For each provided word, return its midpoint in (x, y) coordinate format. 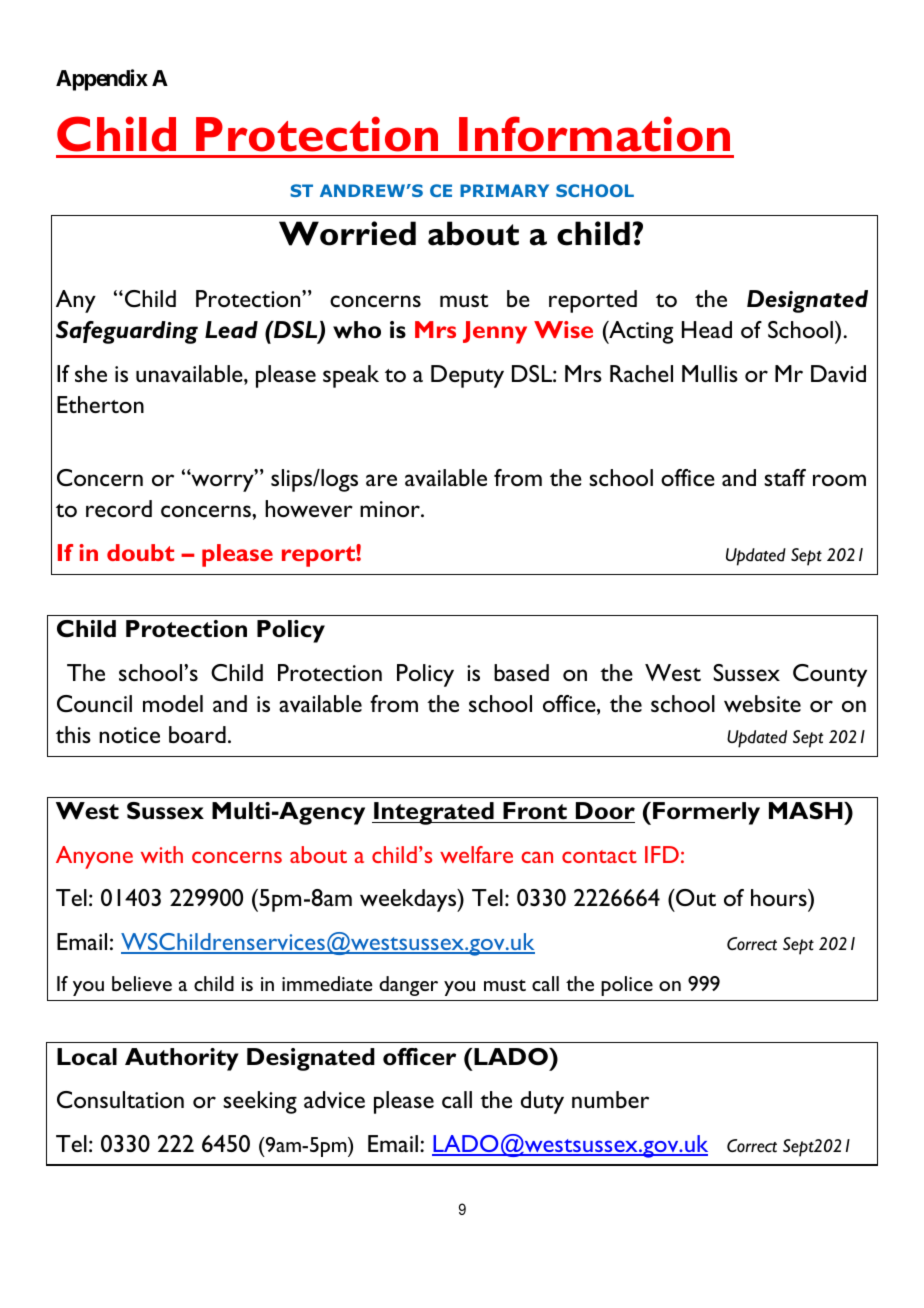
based (521, 672)
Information (594, 134)
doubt (140, 552)
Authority (182, 1059)
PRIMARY (504, 190)
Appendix (102, 80)
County (830, 675)
